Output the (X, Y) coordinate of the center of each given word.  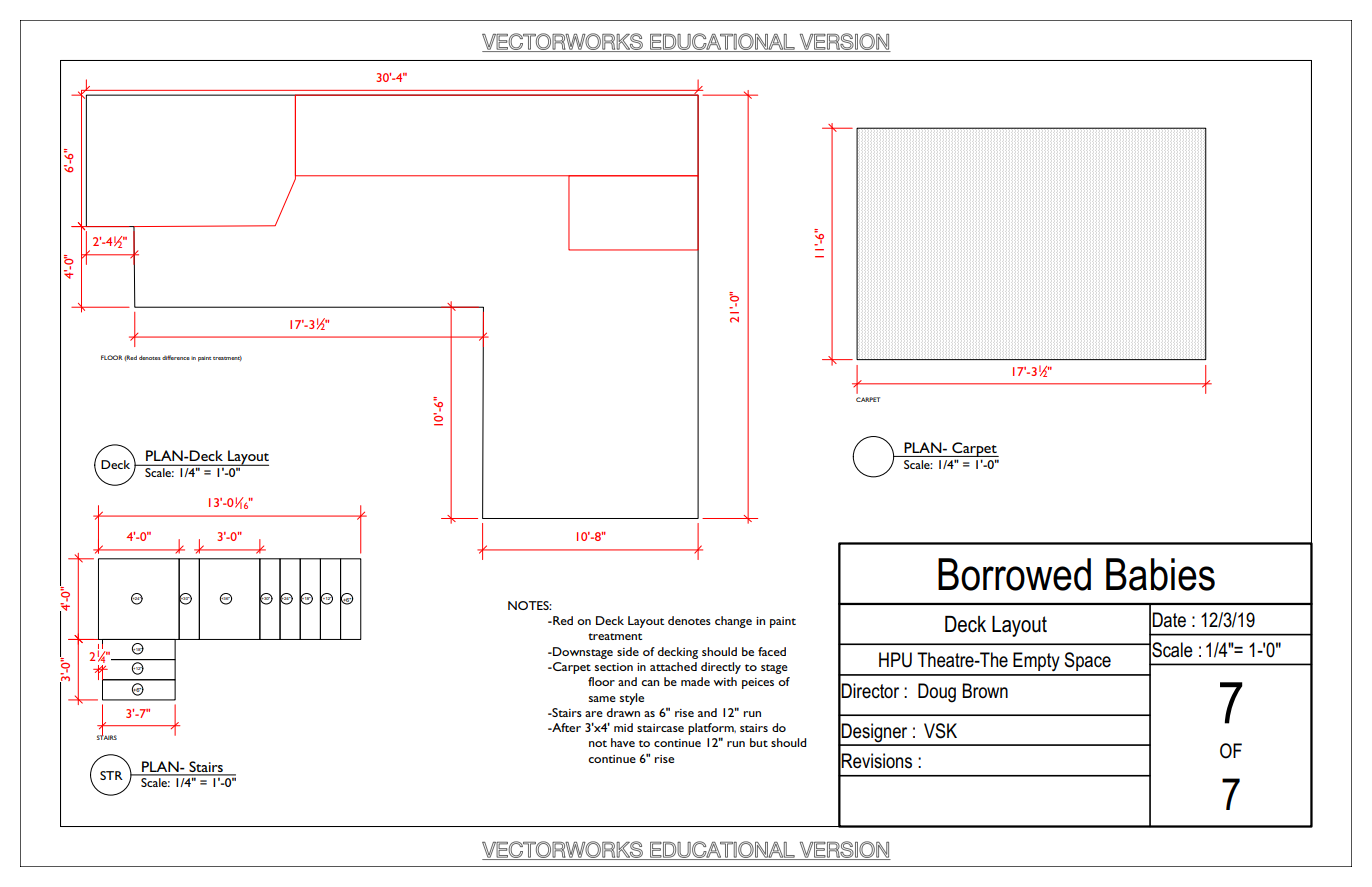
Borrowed (1014, 574)
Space (1087, 661)
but (759, 742)
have (623, 742)
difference (176, 357)
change (733, 622)
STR (111, 775)
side (628, 651)
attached (673, 666)
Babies (1160, 574)
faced (772, 651)
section (614, 667)
